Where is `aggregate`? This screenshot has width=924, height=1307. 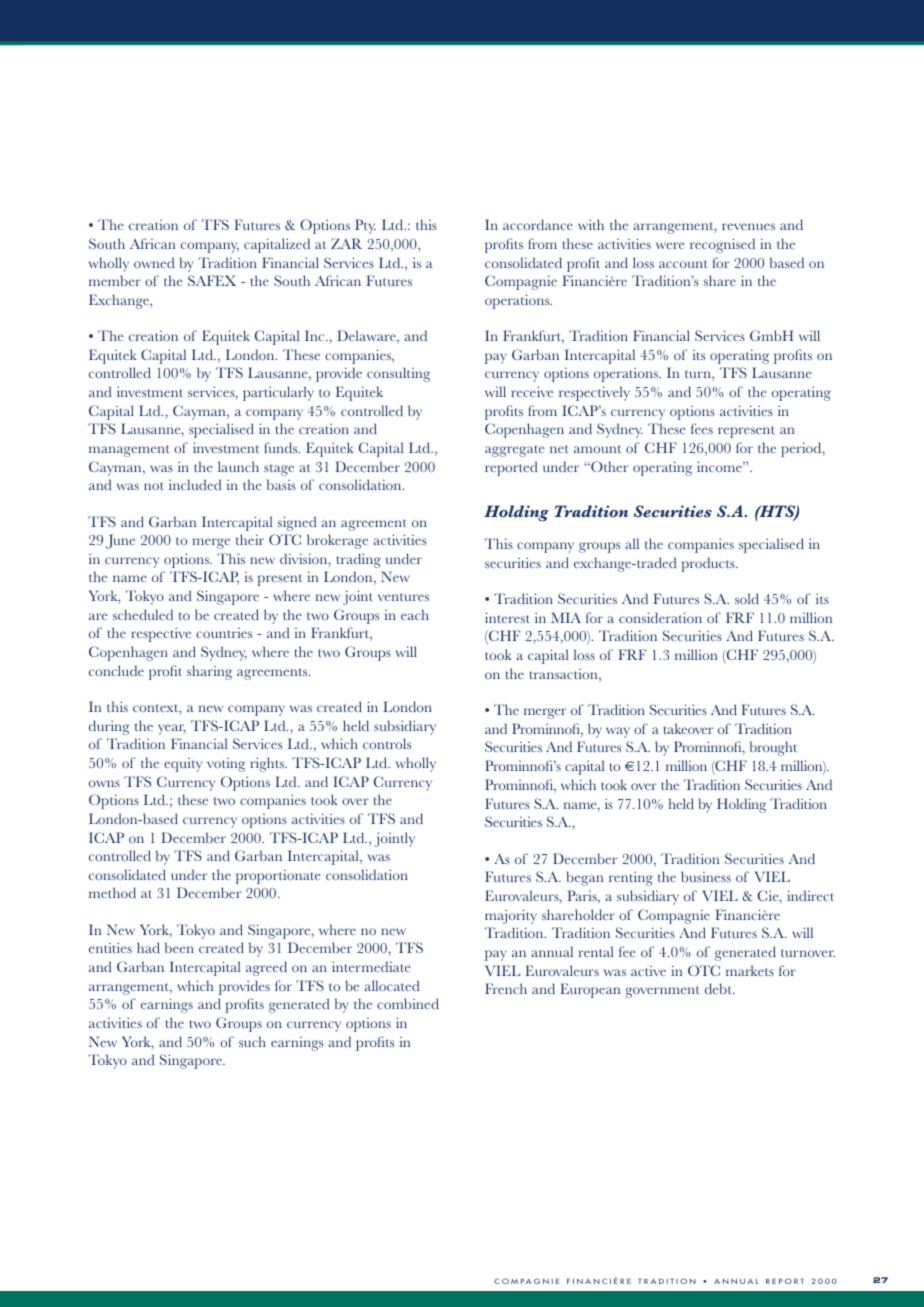
aggregate is located at coordinates (515, 451).
